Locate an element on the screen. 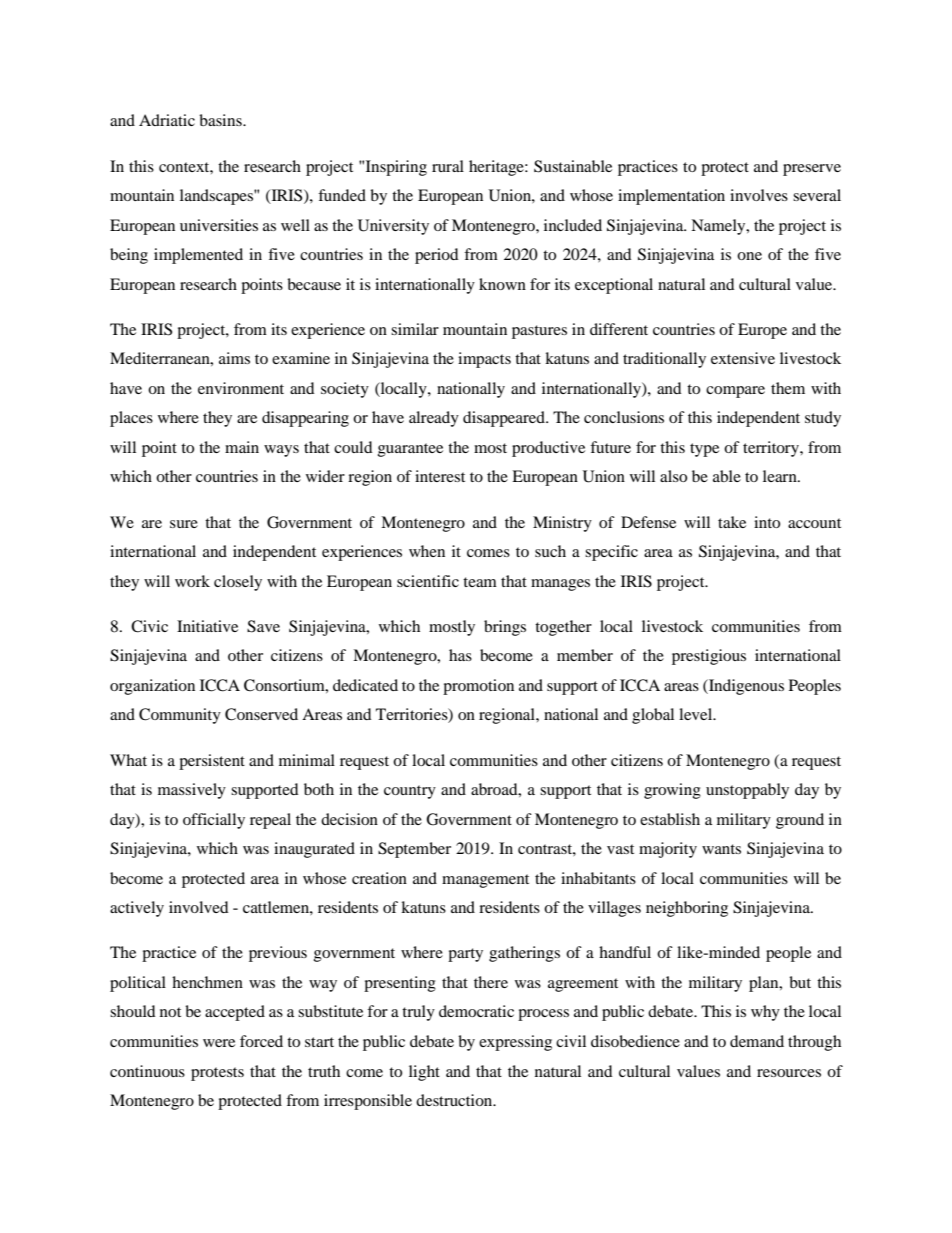 This screenshot has height=1233, width=952. rural is located at coordinates (448, 166).
